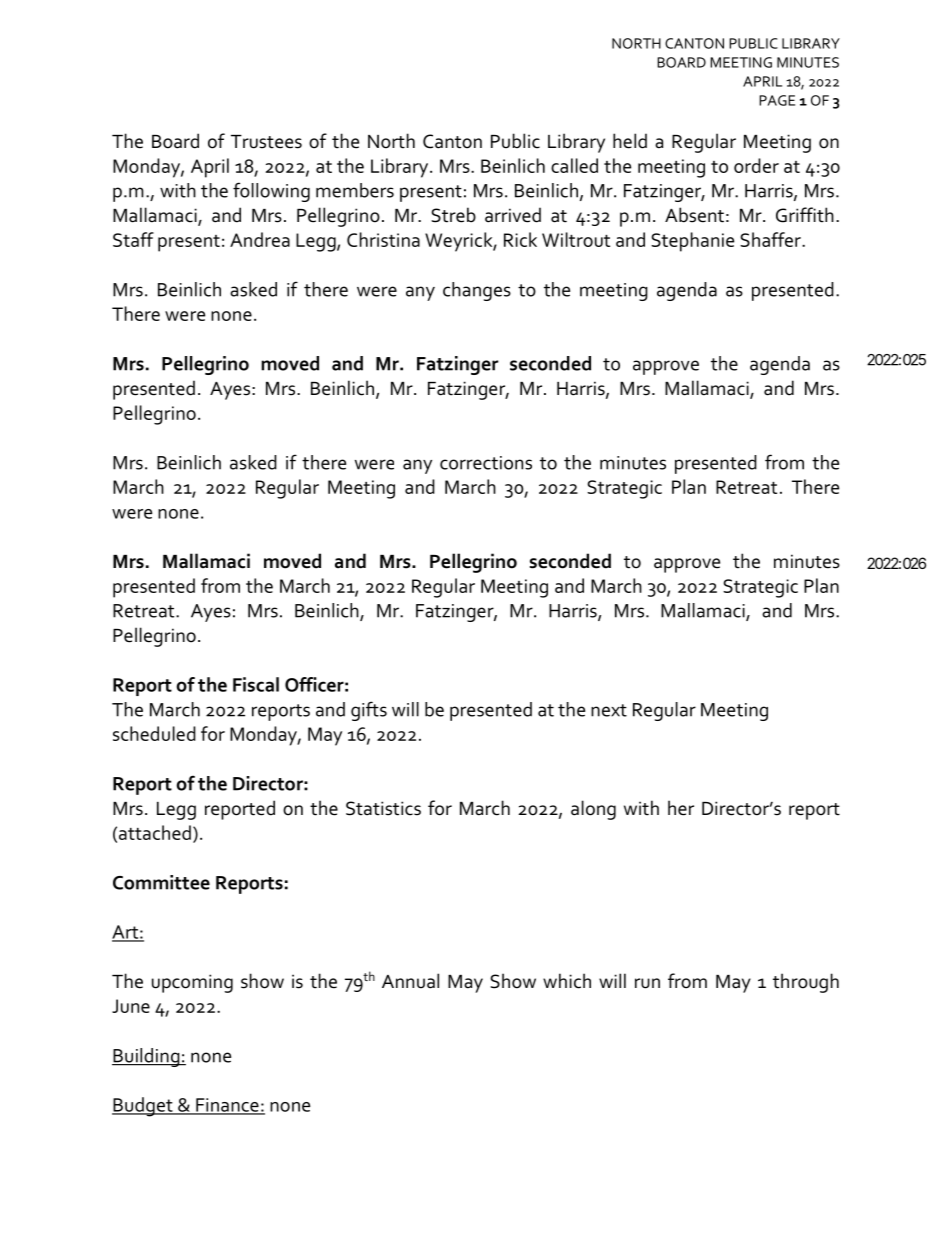 Image resolution: width=952 pixels, height=1233 pixels. Describe the element at coordinates (477, 291) in the screenshot. I see `changes` at that location.
